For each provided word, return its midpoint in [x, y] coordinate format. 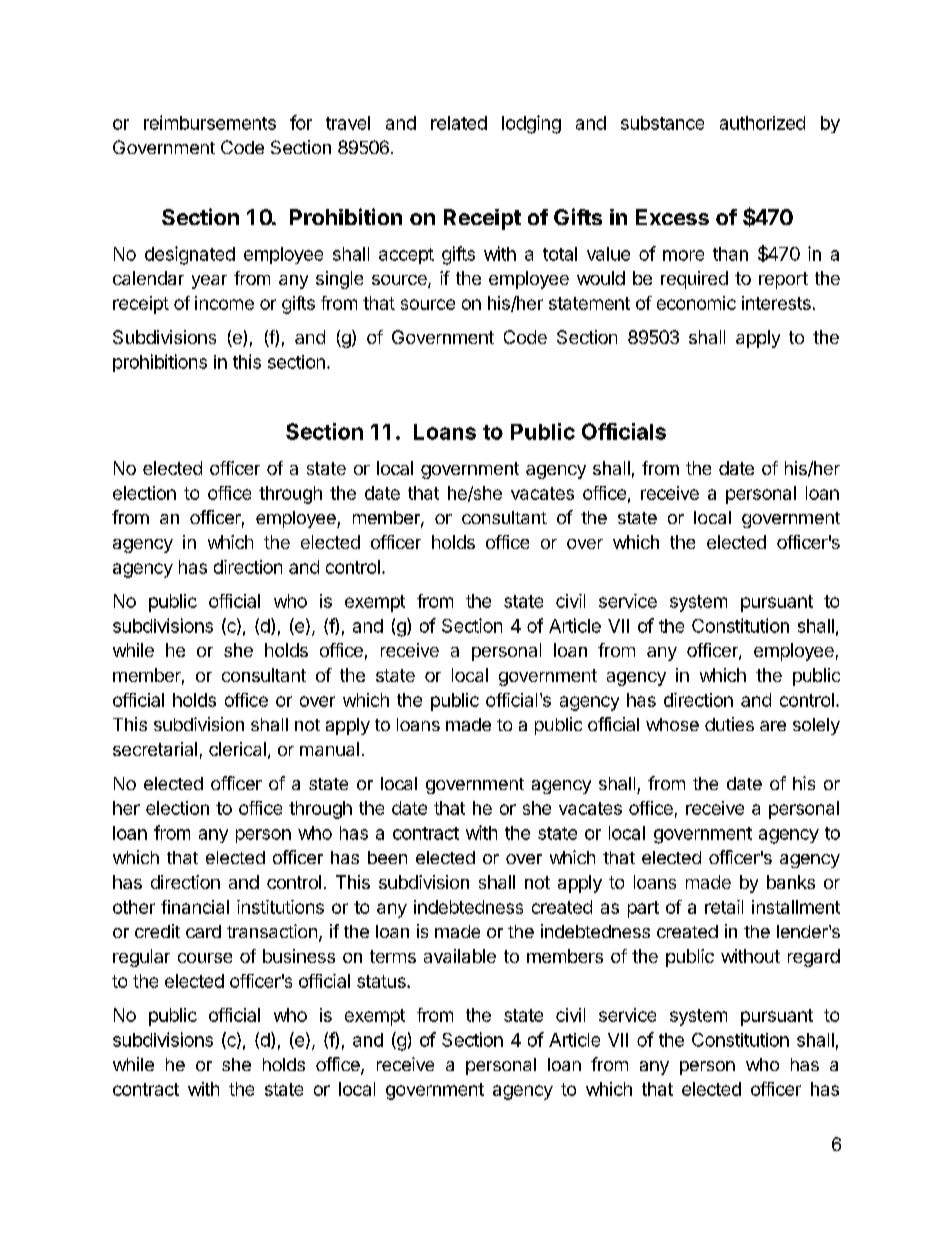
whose [672, 724]
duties [729, 724]
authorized [762, 123]
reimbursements [210, 122]
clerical [237, 749]
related [459, 123]
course [205, 958]
